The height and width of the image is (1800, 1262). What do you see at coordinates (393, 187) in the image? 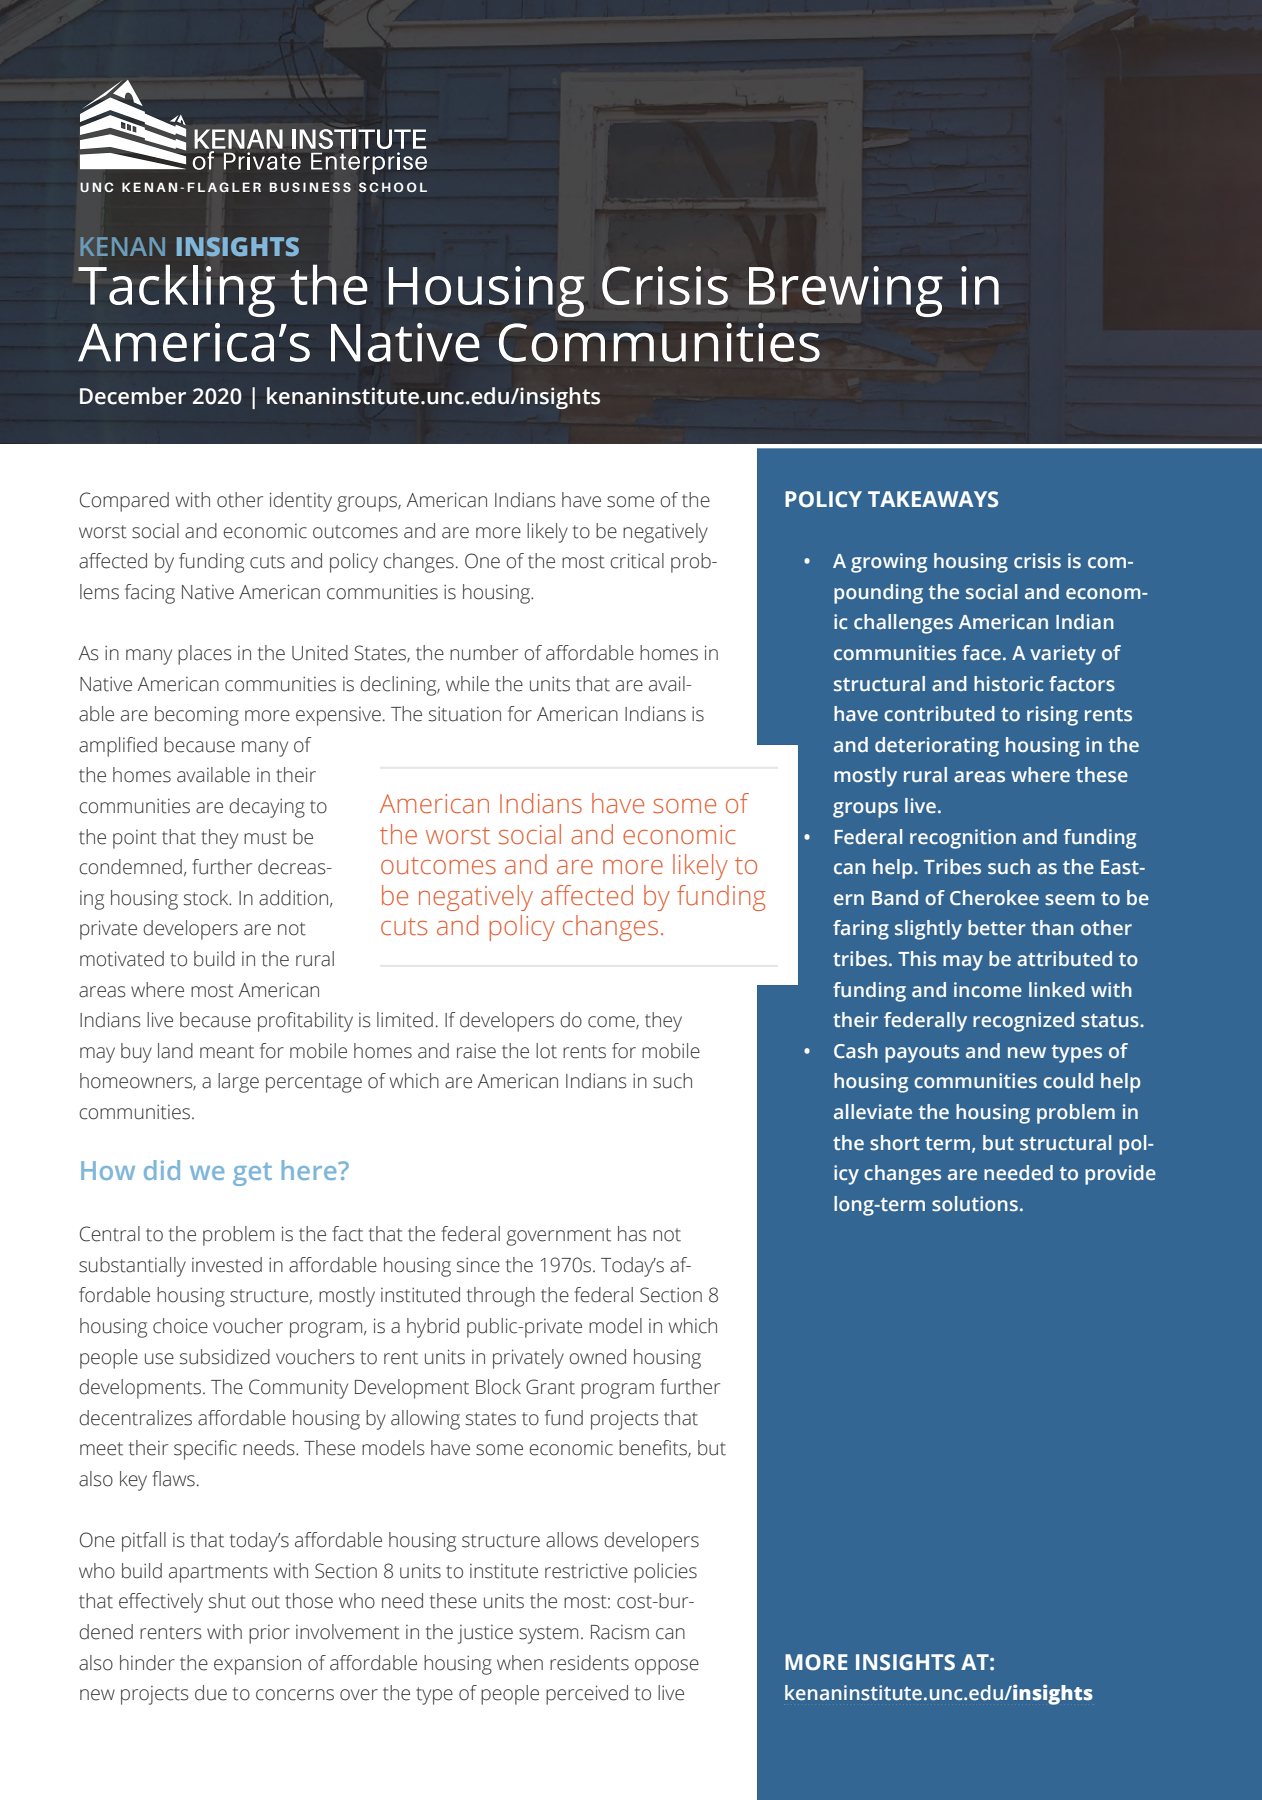
I see `SCHOOL` at bounding box center [393, 187].
